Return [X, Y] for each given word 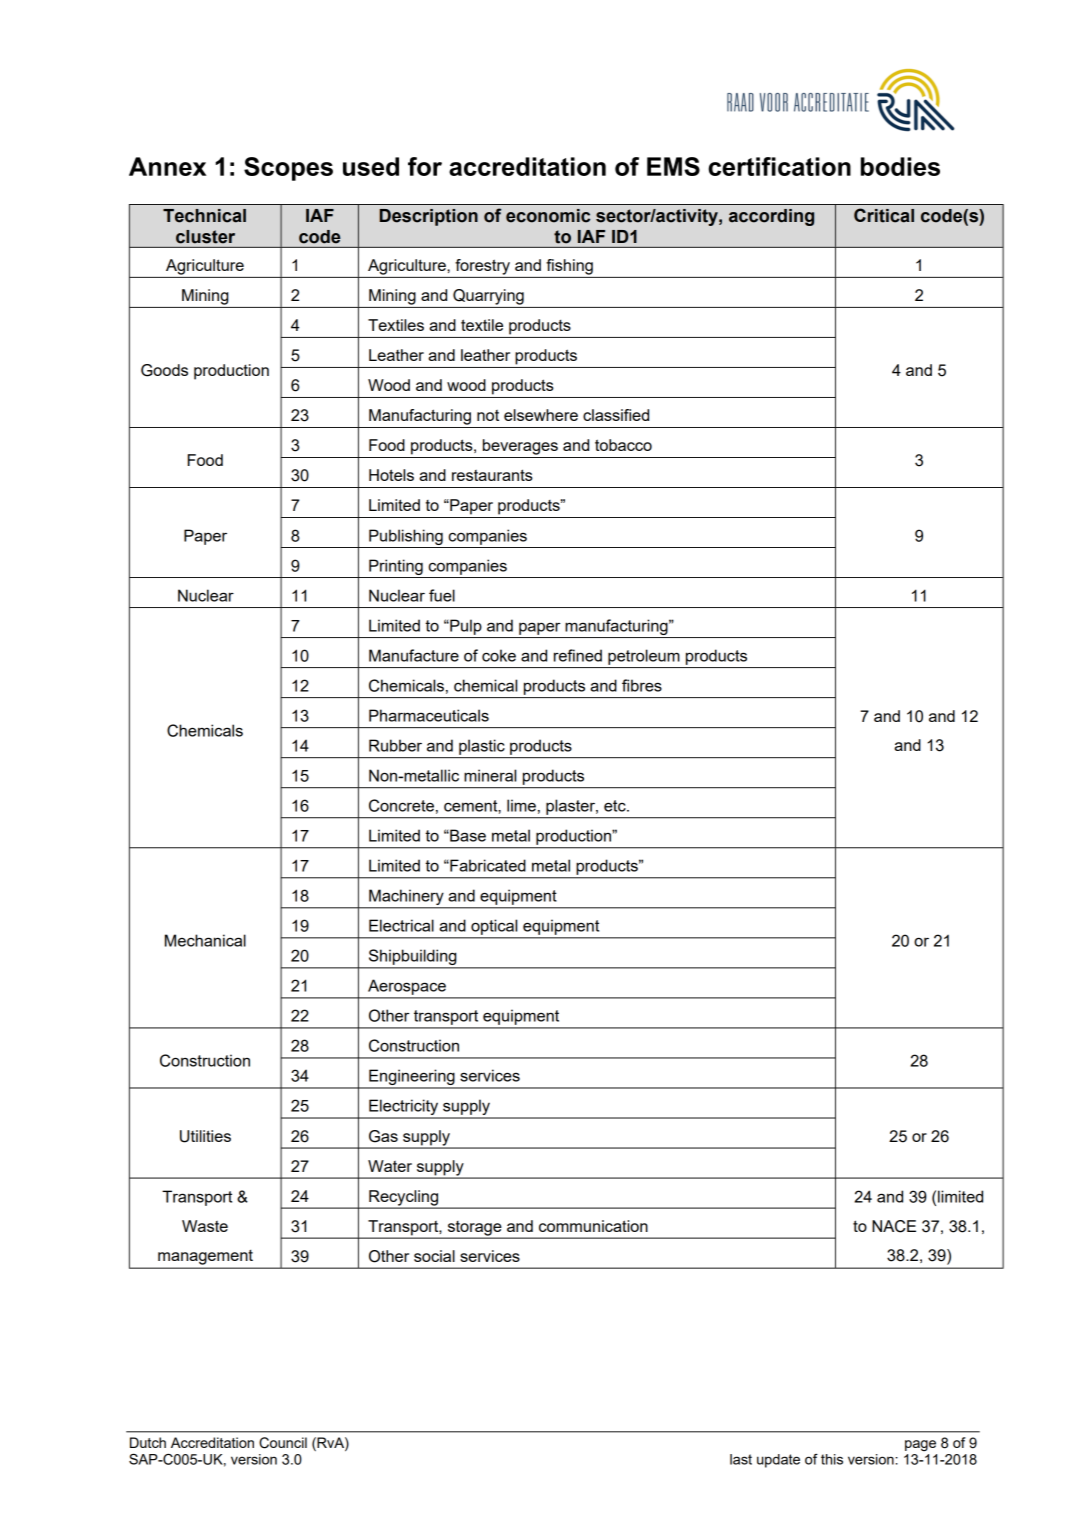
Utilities [205, 1136]
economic [548, 216]
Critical [884, 215]
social [434, 1256]
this [832, 1459]
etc [616, 806]
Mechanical [205, 940]
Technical [204, 216]
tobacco [623, 445]
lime [521, 805]
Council [283, 1443]
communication [593, 1226]
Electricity [404, 1108]
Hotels [391, 475]
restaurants [492, 475]
